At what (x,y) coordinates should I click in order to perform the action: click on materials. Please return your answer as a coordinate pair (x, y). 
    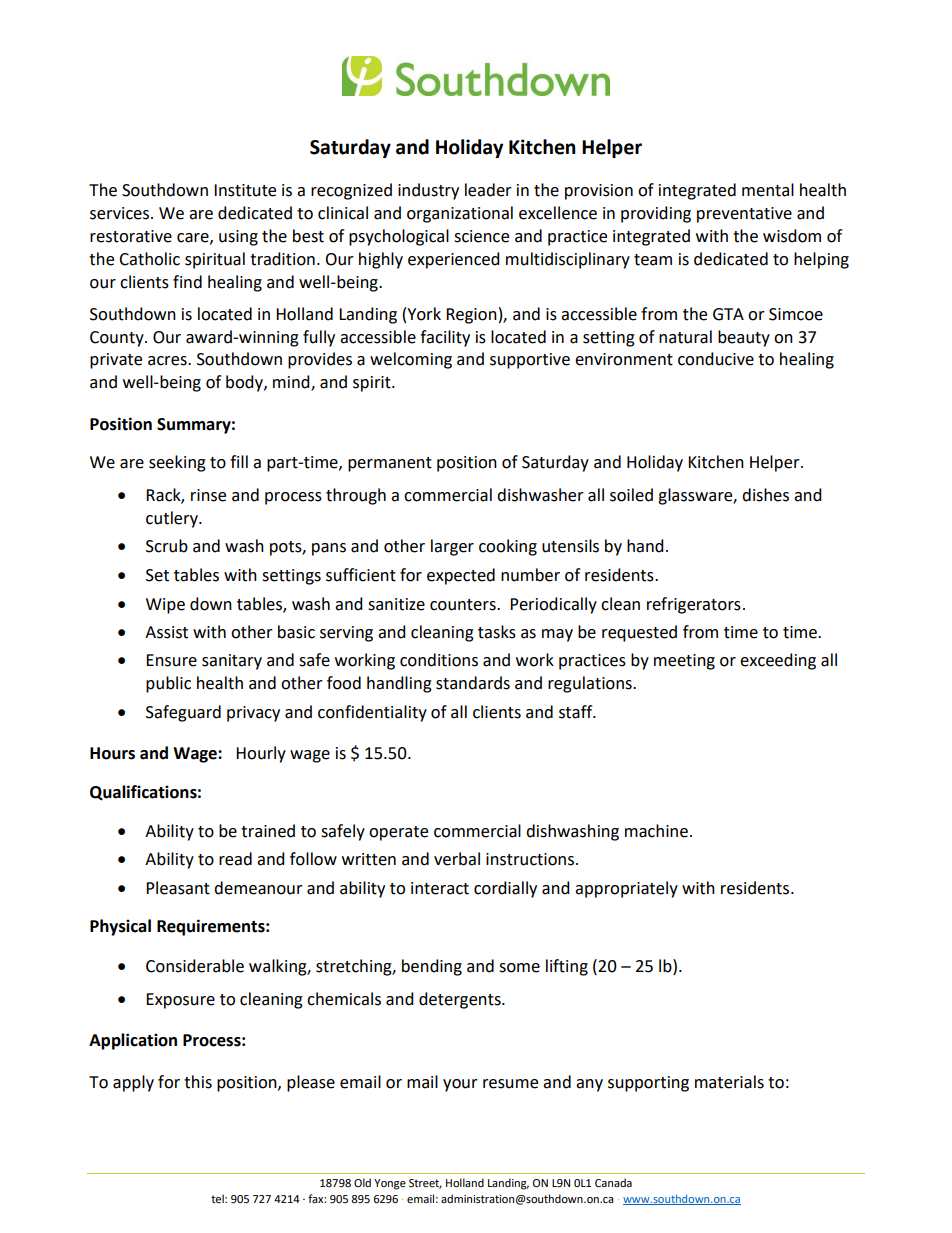
    Looking at the image, I should click on (729, 1082).
